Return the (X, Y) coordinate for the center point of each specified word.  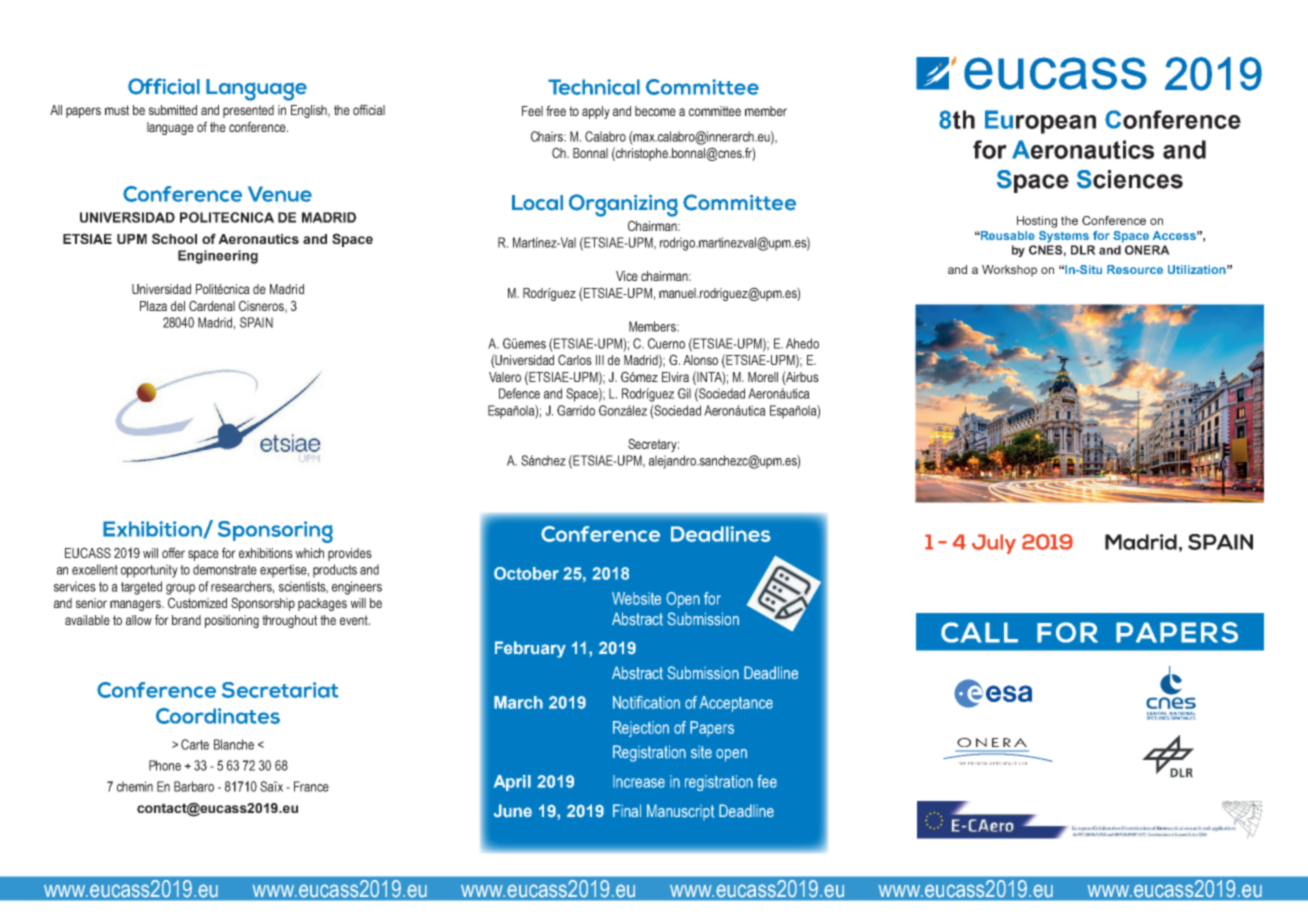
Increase (639, 781)
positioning (232, 621)
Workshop (1009, 271)
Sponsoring (275, 532)
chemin (135, 786)
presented (248, 111)
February (530, 649)
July (994, 544)
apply (596, 112)
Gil (684, 393)
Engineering (218, 257)
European (1040, 122)
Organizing (623, 205)
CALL (979, 632)
